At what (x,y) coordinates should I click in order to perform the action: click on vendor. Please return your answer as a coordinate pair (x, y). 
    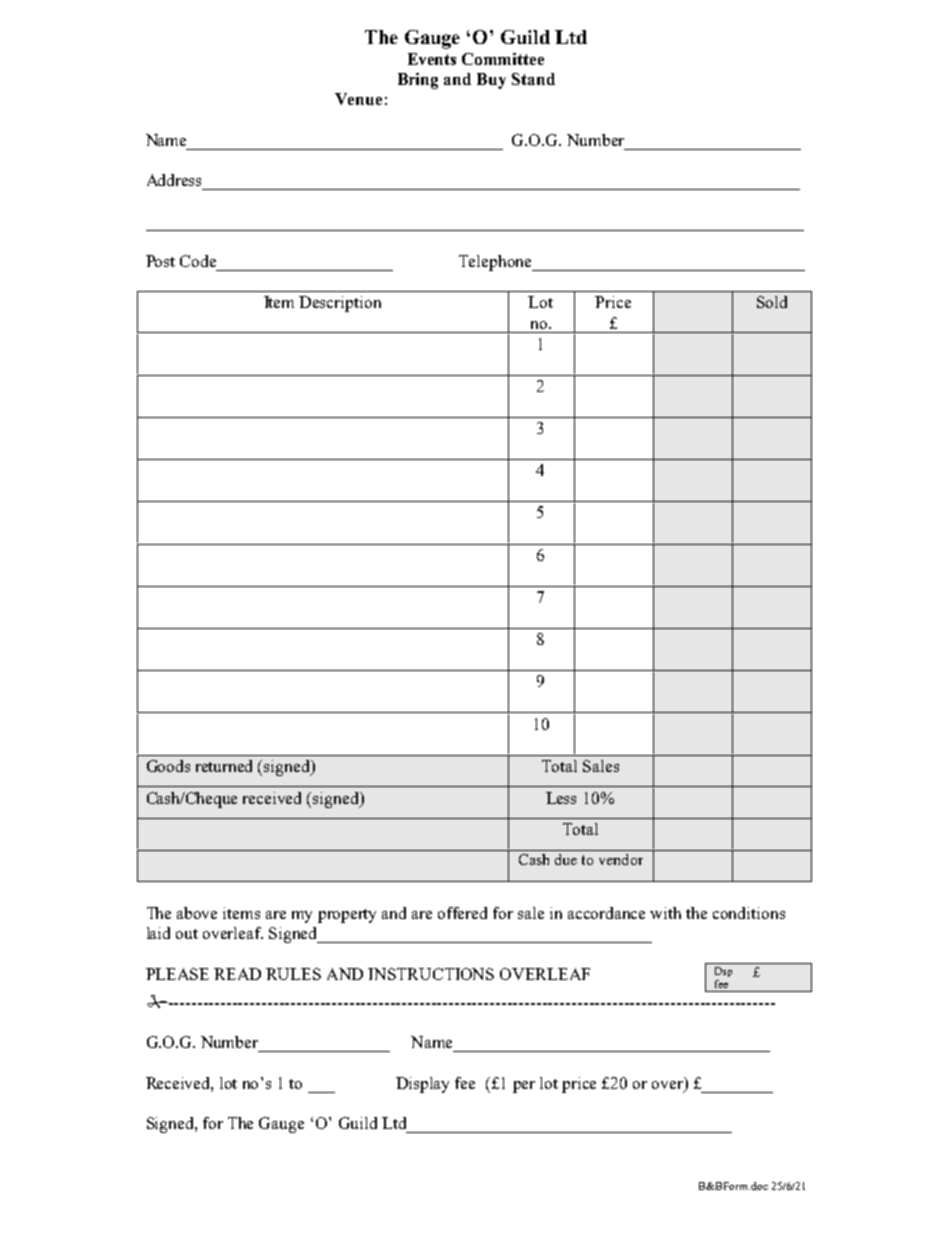
    Looking at the image, I should click on (621, 859).
